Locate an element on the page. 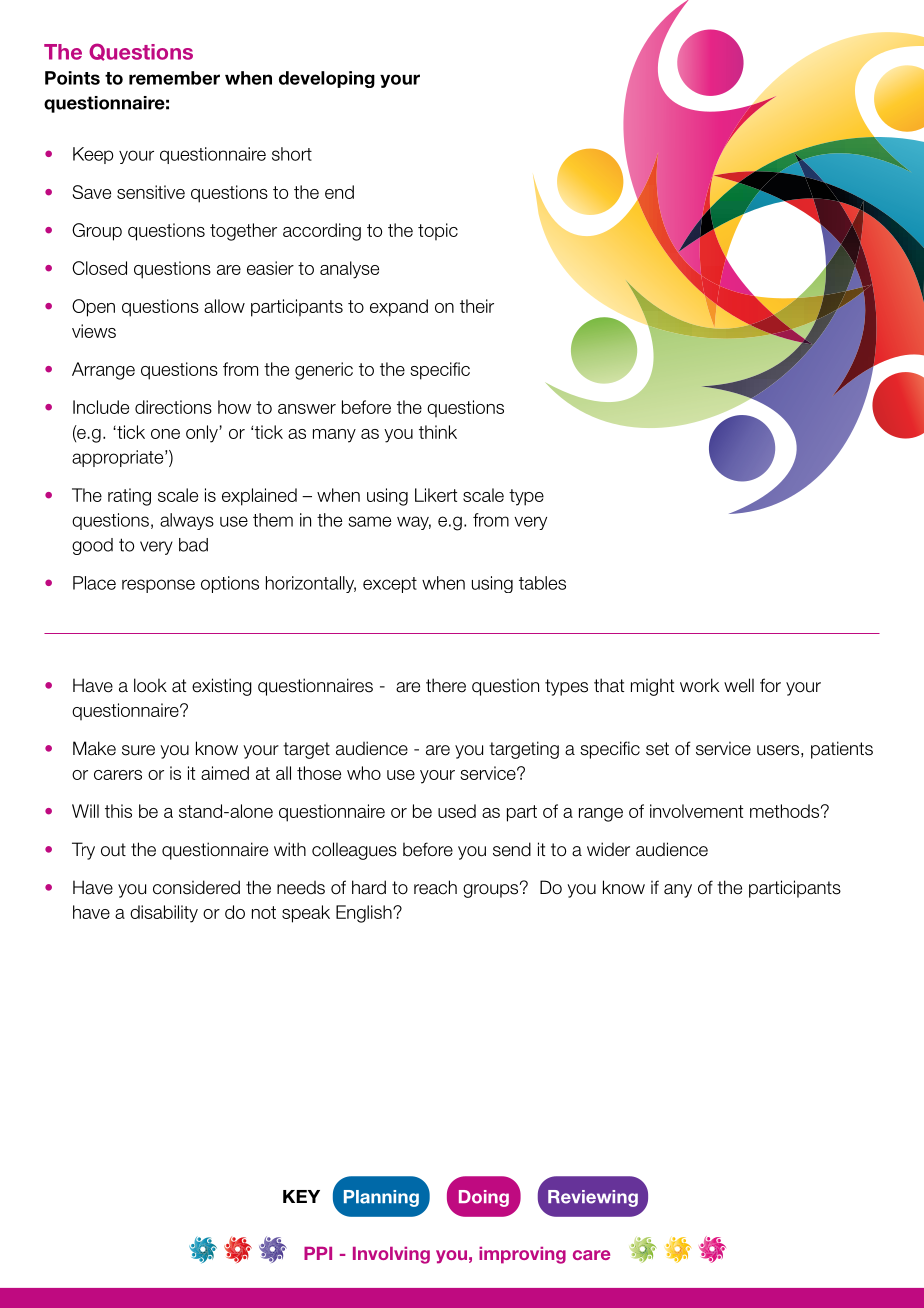 This image has width=924, height=1308. reach is located at coordinates (435, 887).
